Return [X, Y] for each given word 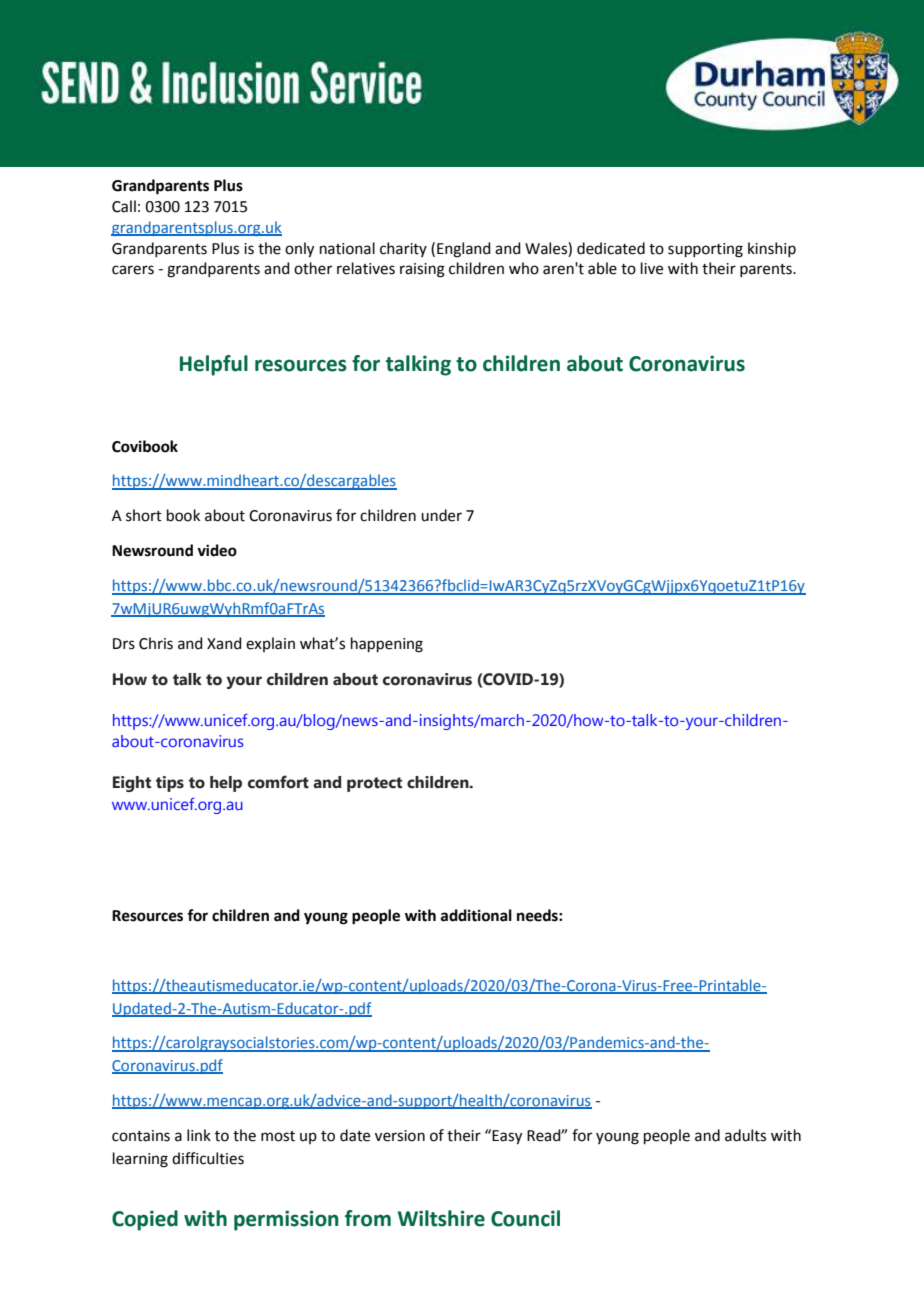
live [652, 268]
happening [387, 645]
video [217, 550]
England [464, 250]
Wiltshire [441, 1218]
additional [476, 915]
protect [374, 784]
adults [745, 1135]
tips [170, 784]
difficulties [208, 1158]
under [441, 515]
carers [133, 270]
